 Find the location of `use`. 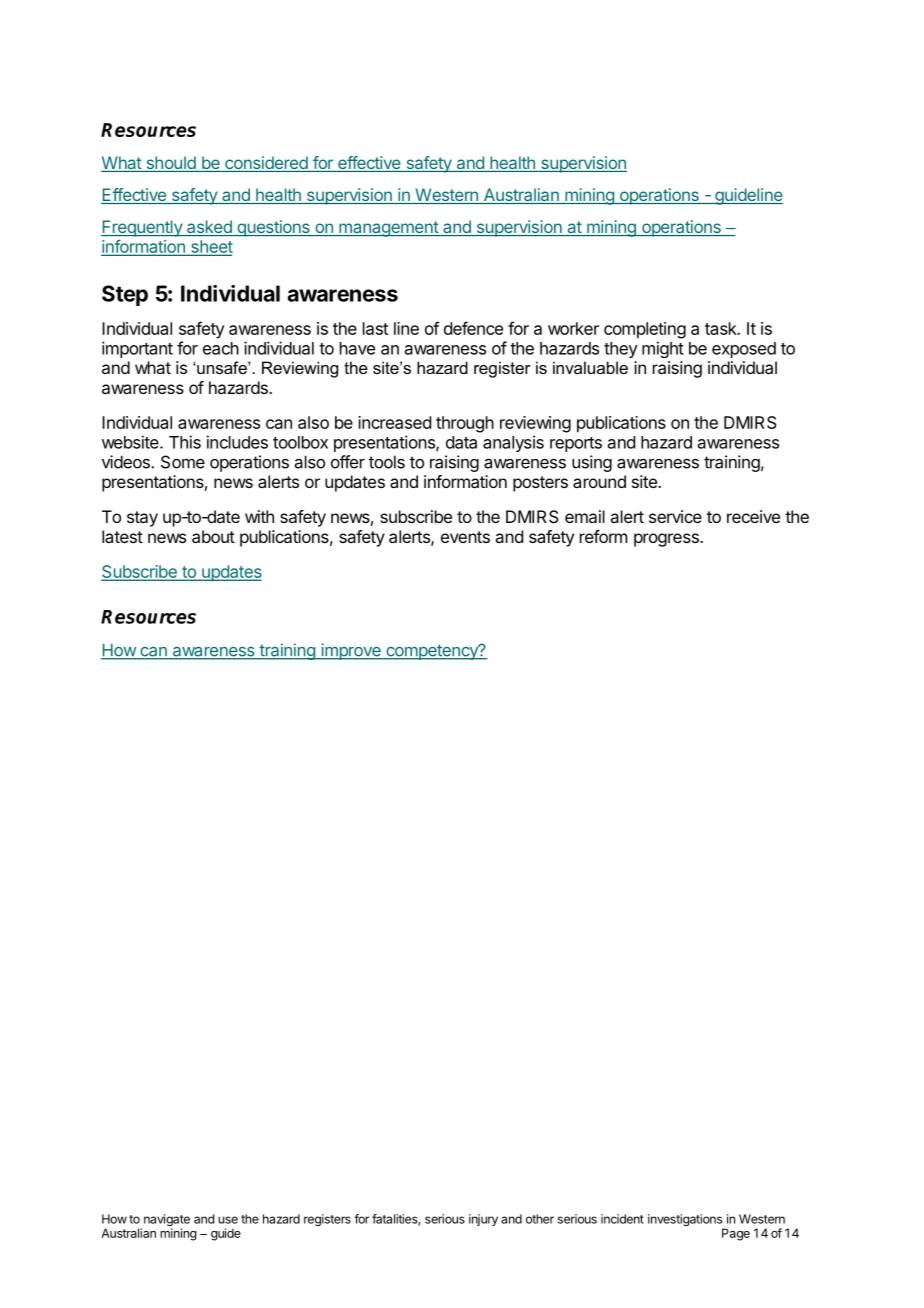

use is located at coordinates (228, 1220).
